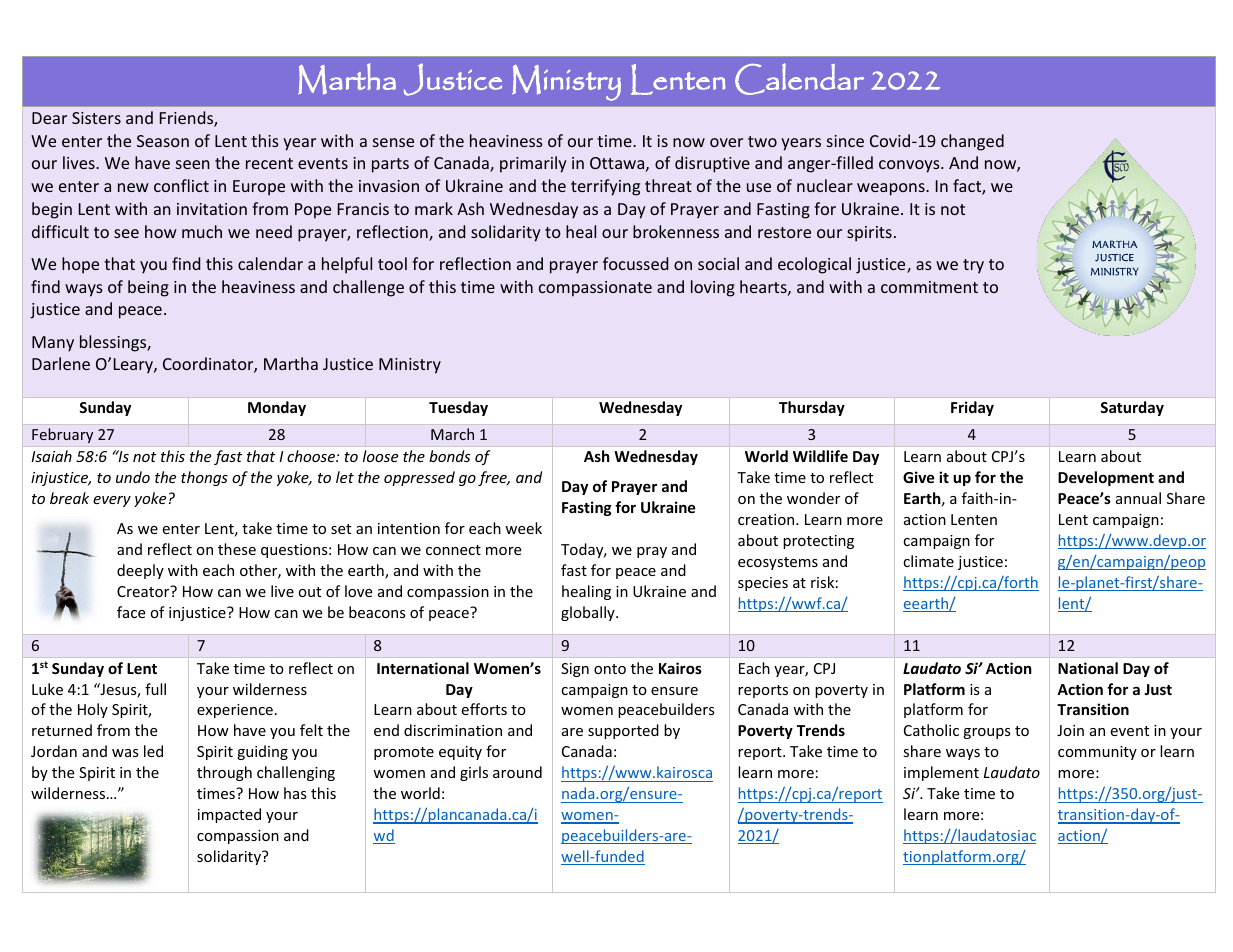 The width and height of the image is (1233, 952). What do you see at coordinates (224, 773) in the image?
I see `through` at bounding box center [224, 773].
